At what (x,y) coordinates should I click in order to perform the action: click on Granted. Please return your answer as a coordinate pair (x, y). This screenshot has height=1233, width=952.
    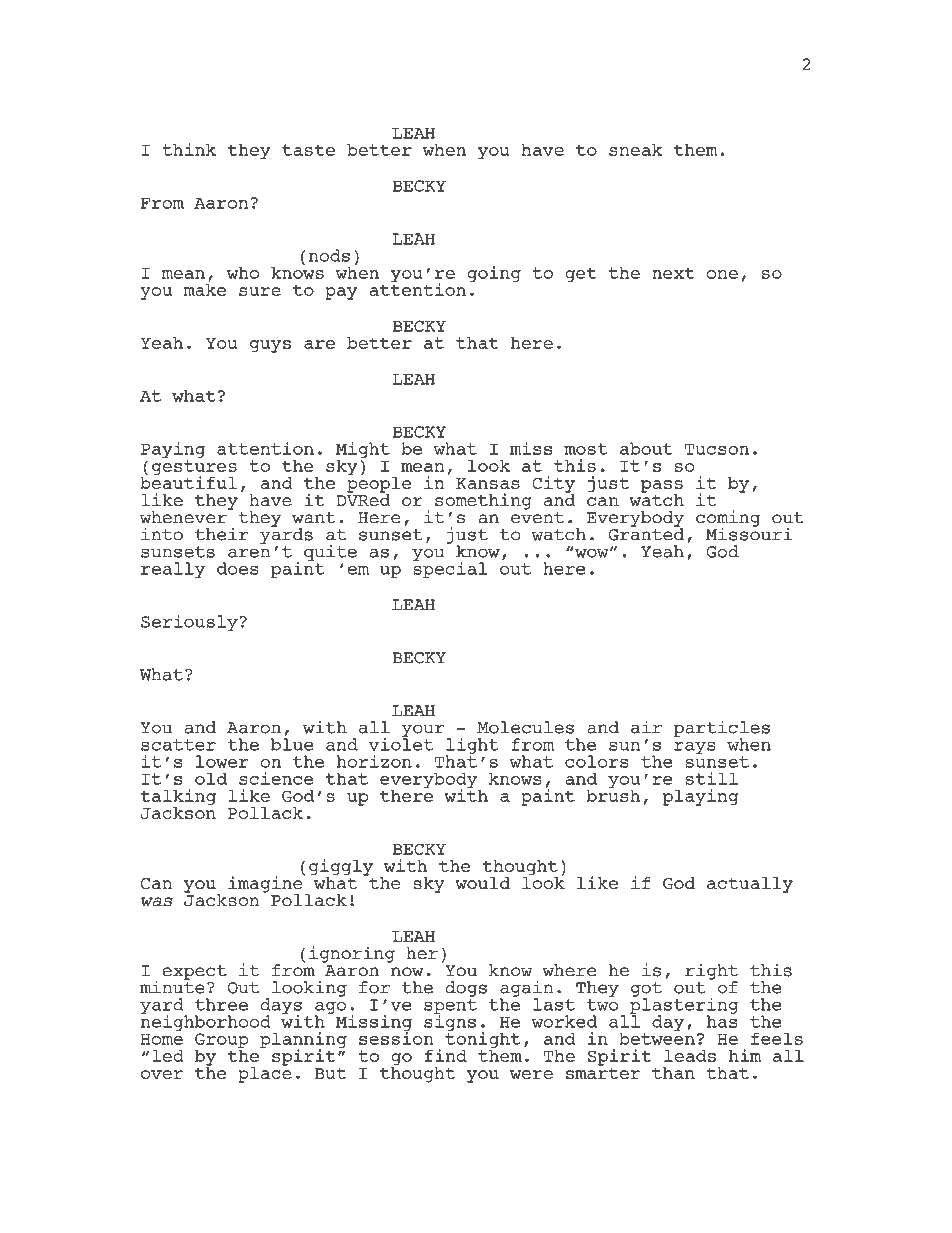
    Looking at the image, I should click on (646, 533).
